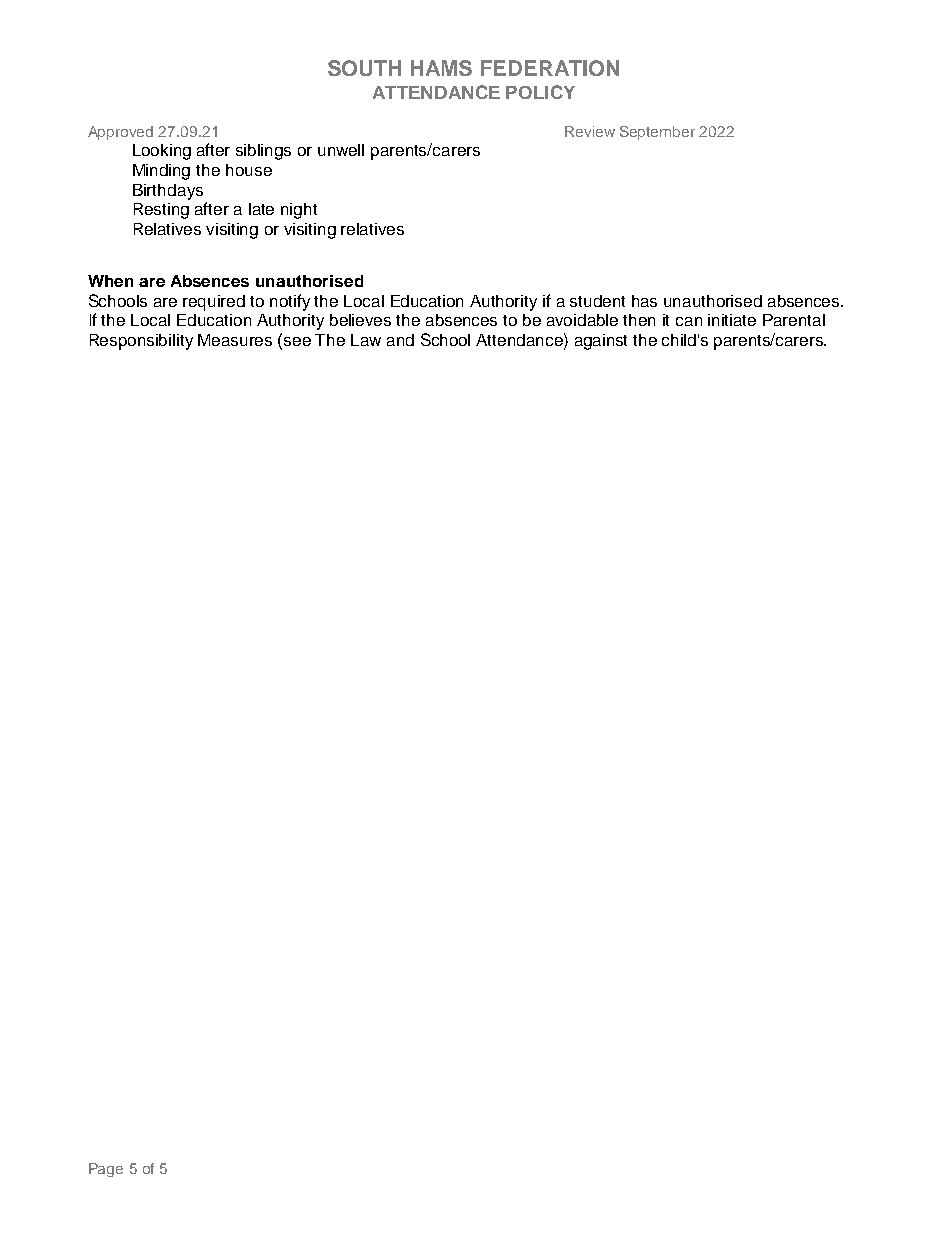 Image resolution: width=952 pixels, height=1233 pixels. What do you see at coordinates (441, 68) in the screenshot?
I see `HAMS` at bounding box center [441, 68].
